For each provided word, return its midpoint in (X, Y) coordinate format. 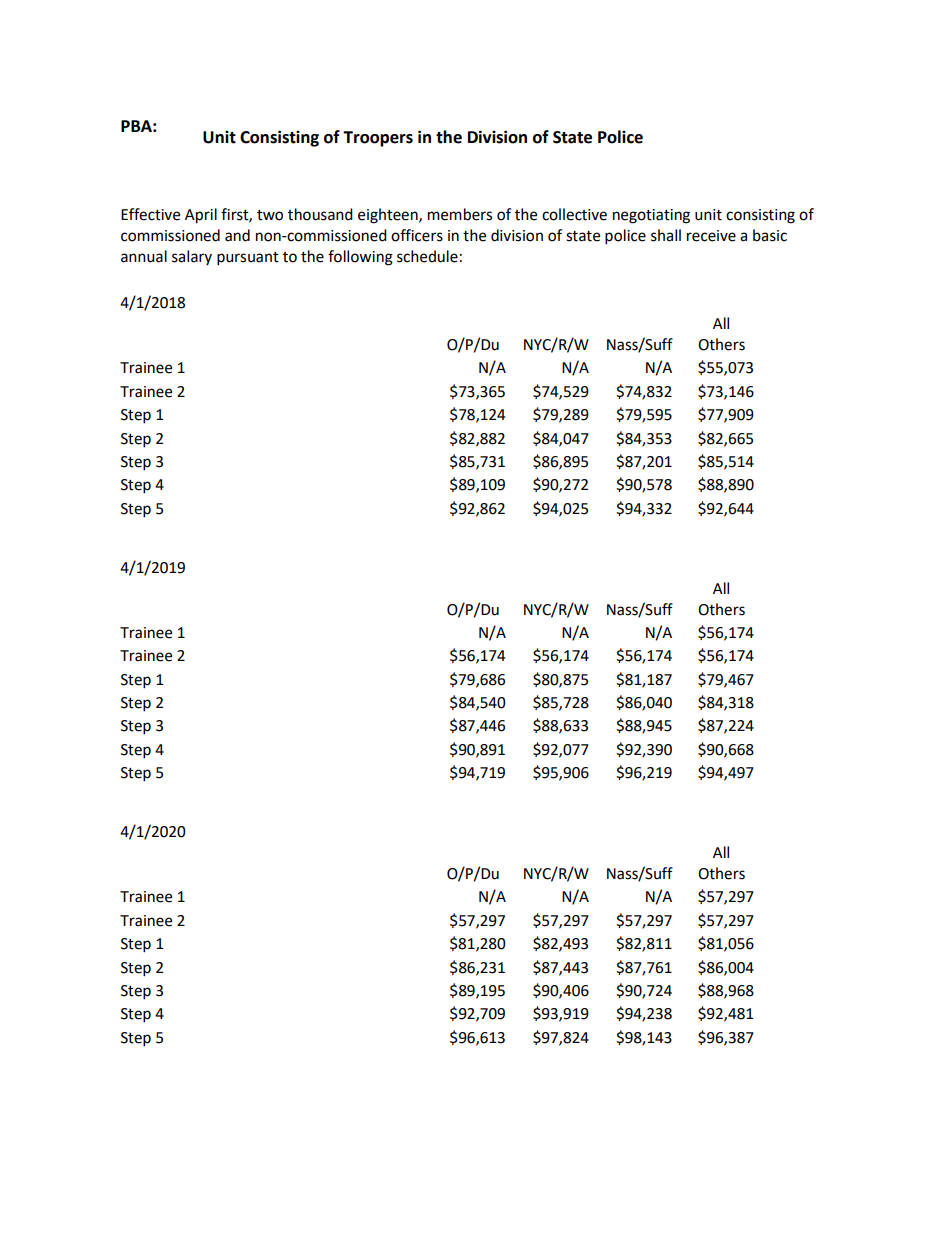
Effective (150, 214)
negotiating (651, 216)
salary (192, 257)
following (360, 258)
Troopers (378, 139)
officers (417, 235)
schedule (427, 256)
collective (574, 214)
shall (666, 235)
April (201, 216)
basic (770, 235)
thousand (320, 214)
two (270, 215)
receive (711, 236)
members (460, 214)
